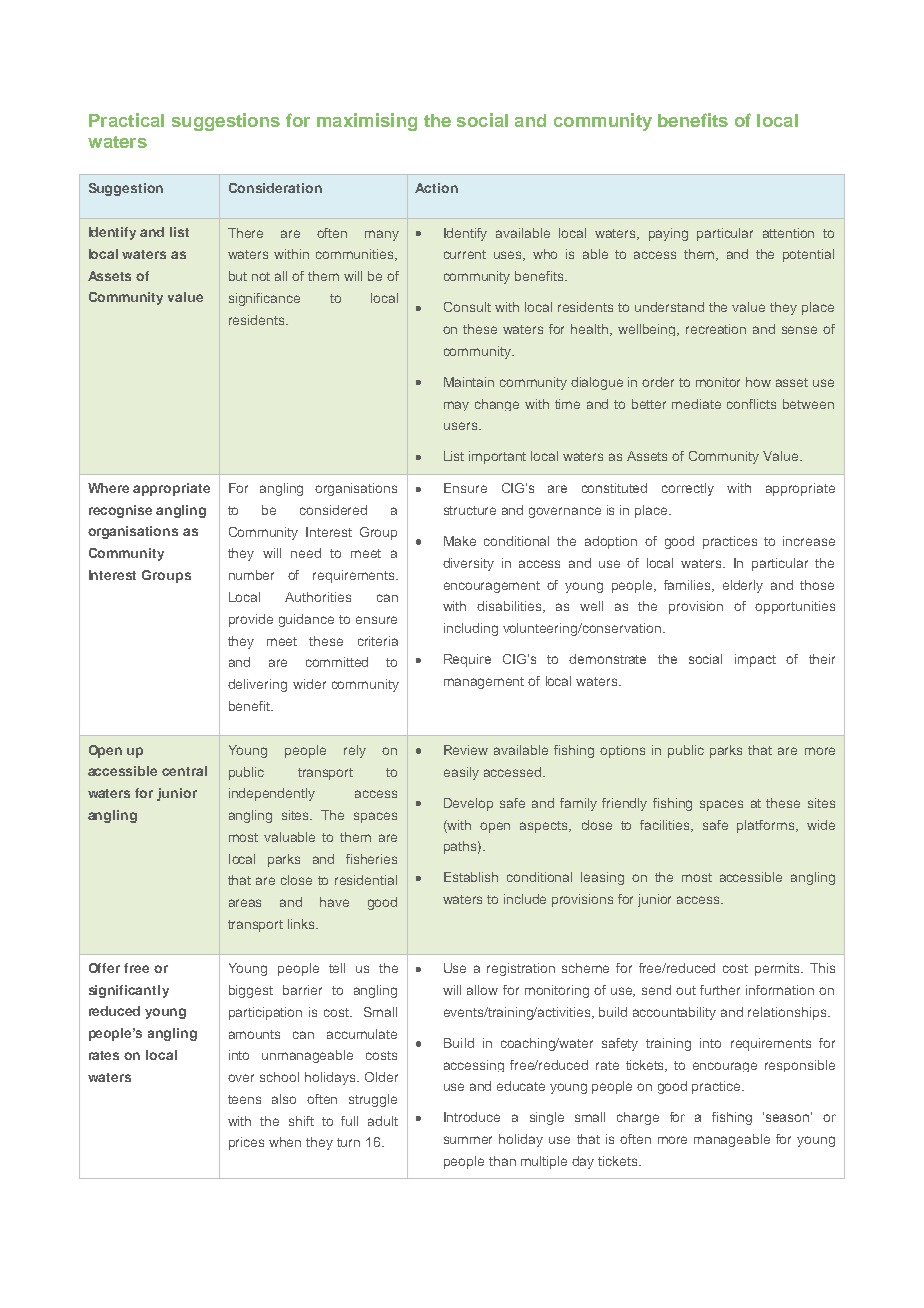 Image resolution: width=924 pixels, height=1308 pixels. I want to click on Action, so click(436, 188).
